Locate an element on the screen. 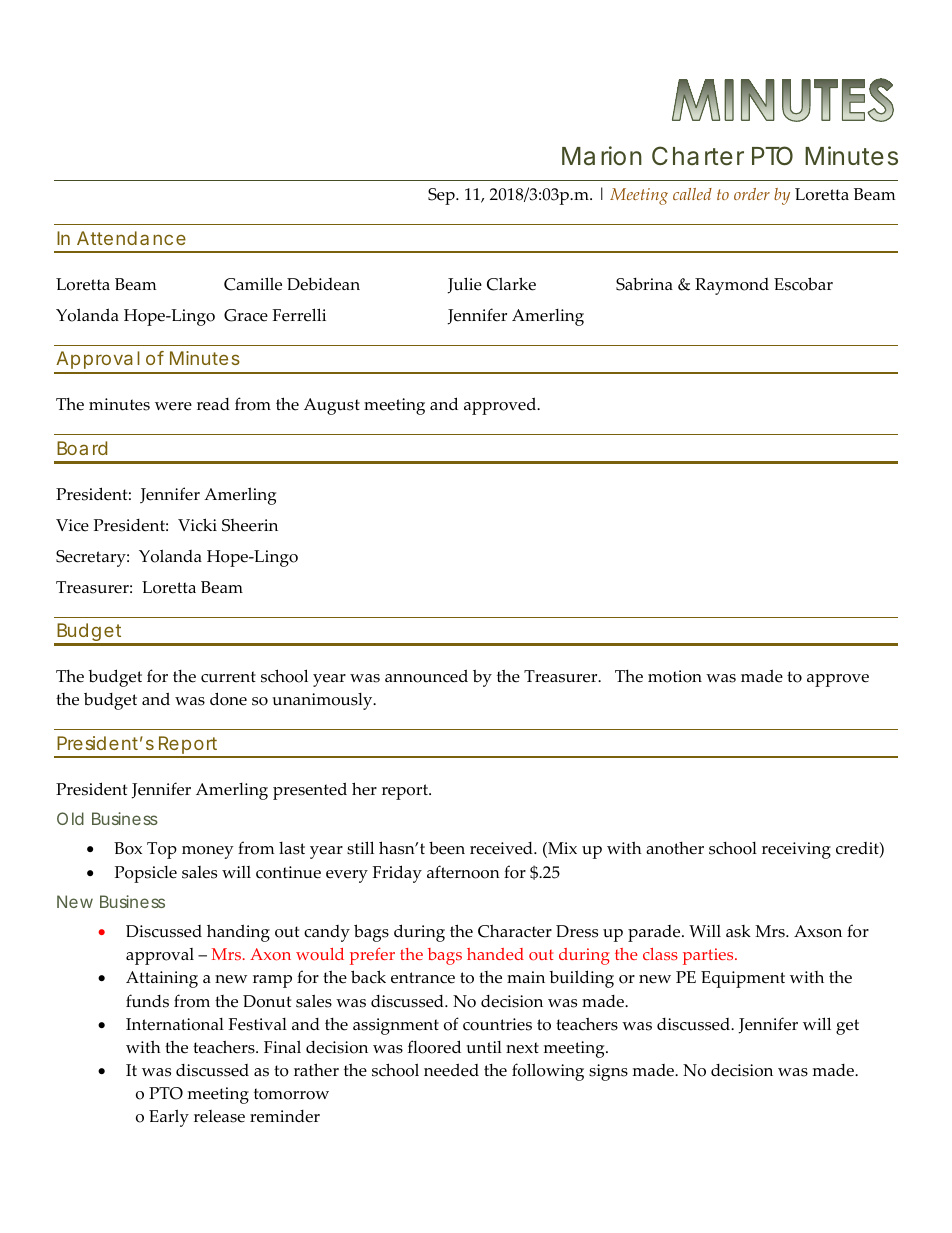 This screenshot has width=952, height=1233. motion is located at coordinates (675, 676).
